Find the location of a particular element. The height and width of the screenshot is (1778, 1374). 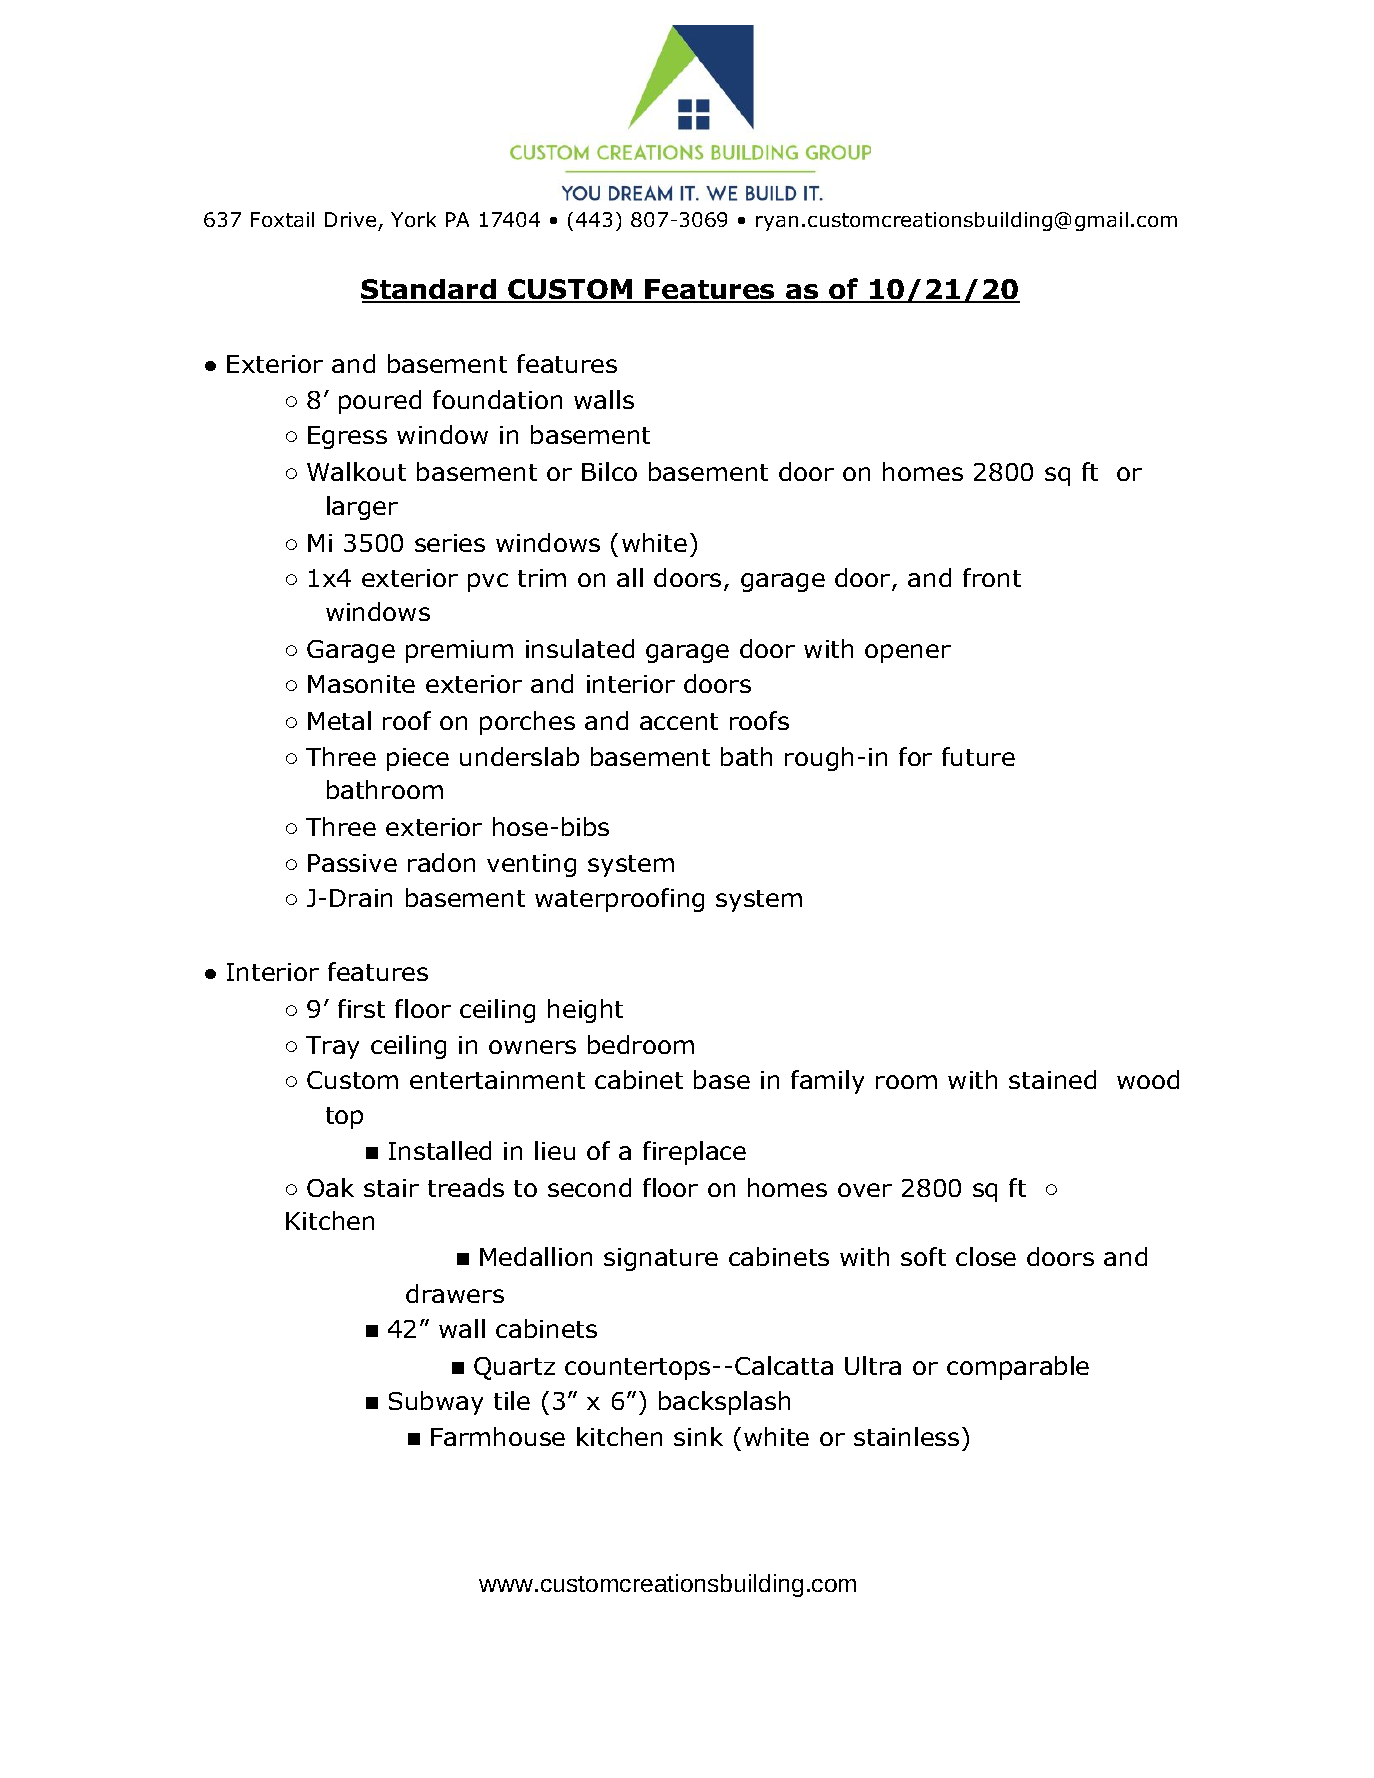

Subway is located at coordinates (436, 1403).
